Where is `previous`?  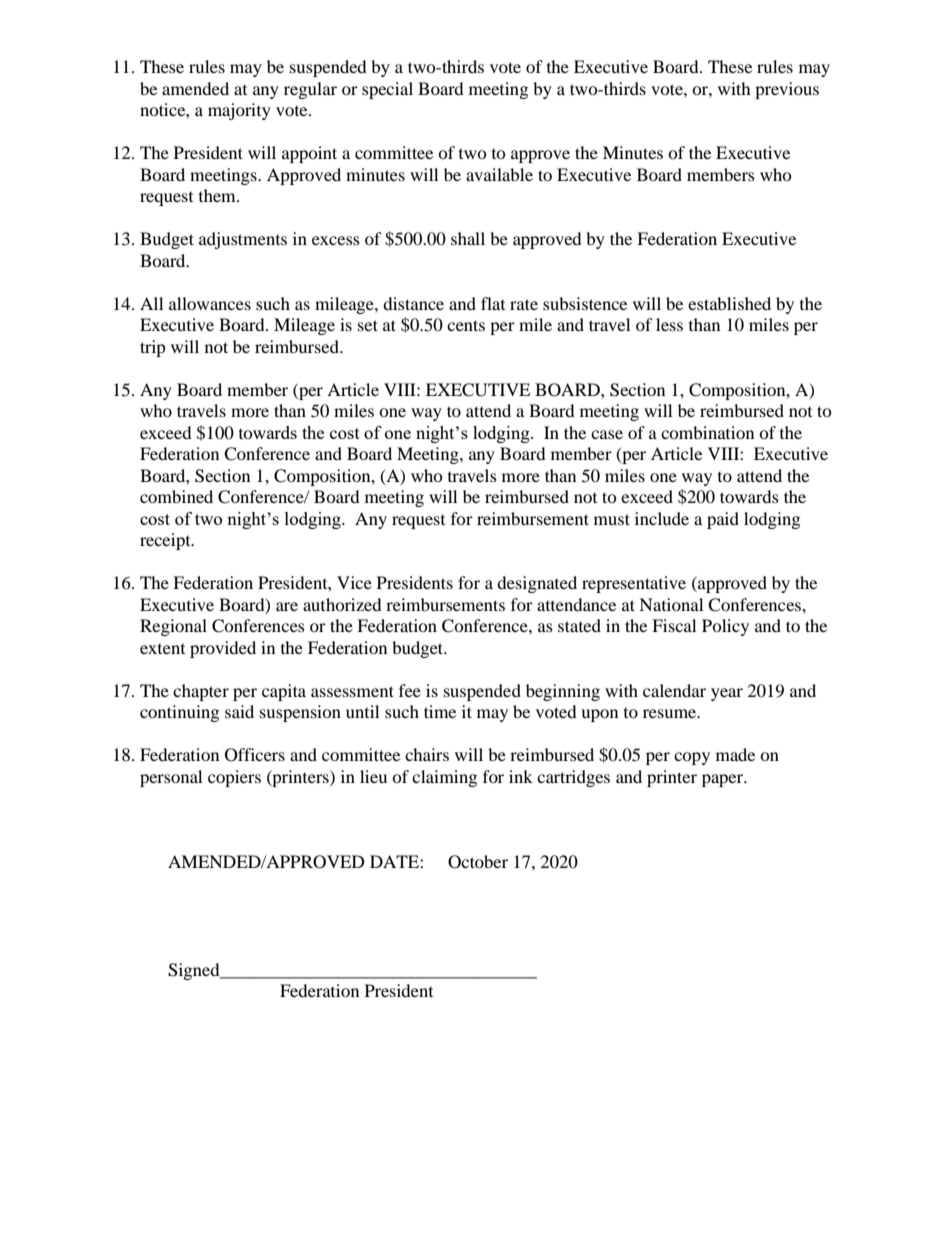 previous is located at coordinates (787, 90).
